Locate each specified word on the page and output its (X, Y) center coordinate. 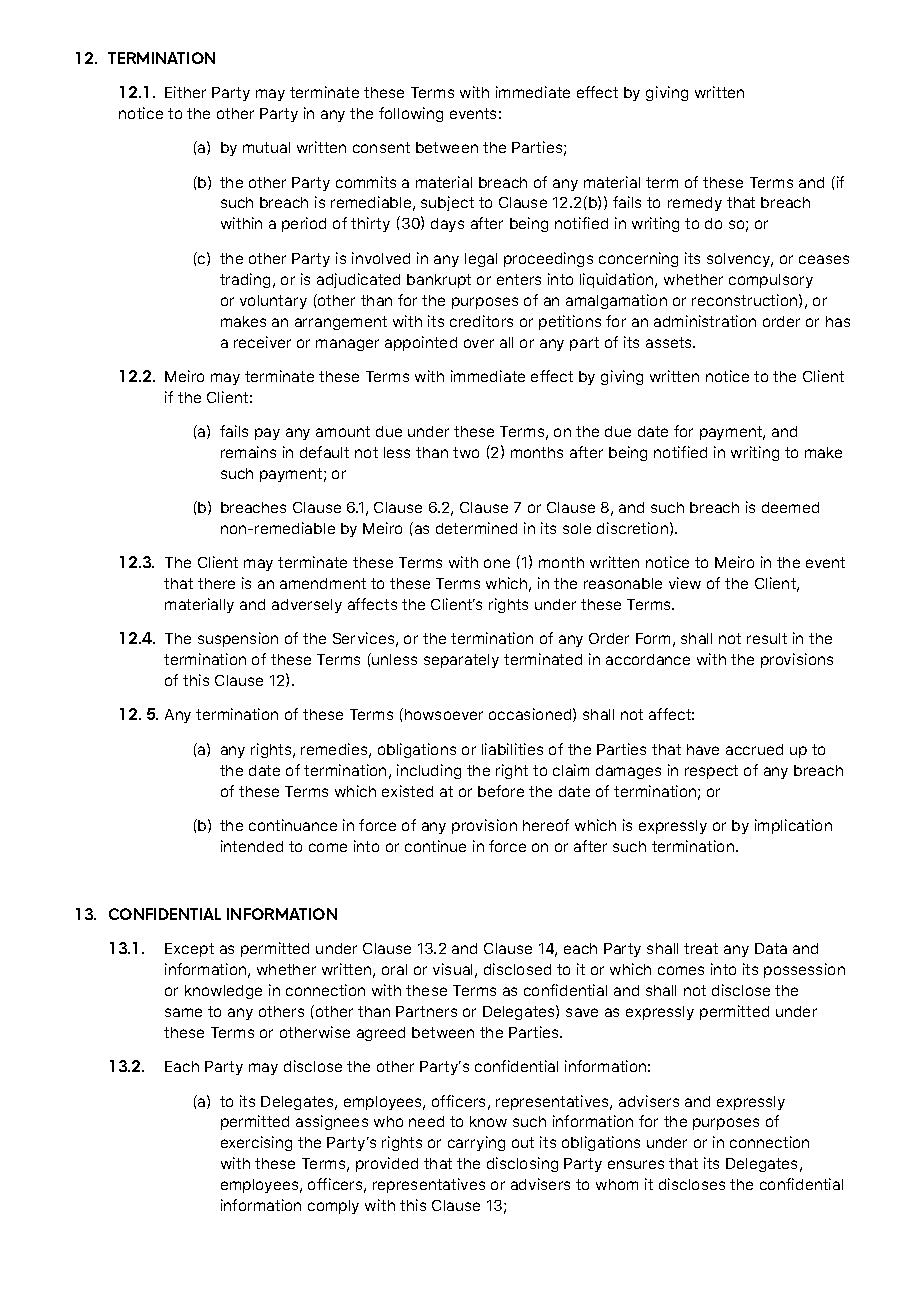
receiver (262, 342)
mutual (266, 147)
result (767, 638)
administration (705, 321)
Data (771, 948)
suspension (238, 639)
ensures (636, 1164)
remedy (695, 204)
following (411, 114)
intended (252, 846)
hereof (546, 825)
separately (461, 661)
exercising (256, 1143)
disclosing (522, 1164)
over (479, 343)
